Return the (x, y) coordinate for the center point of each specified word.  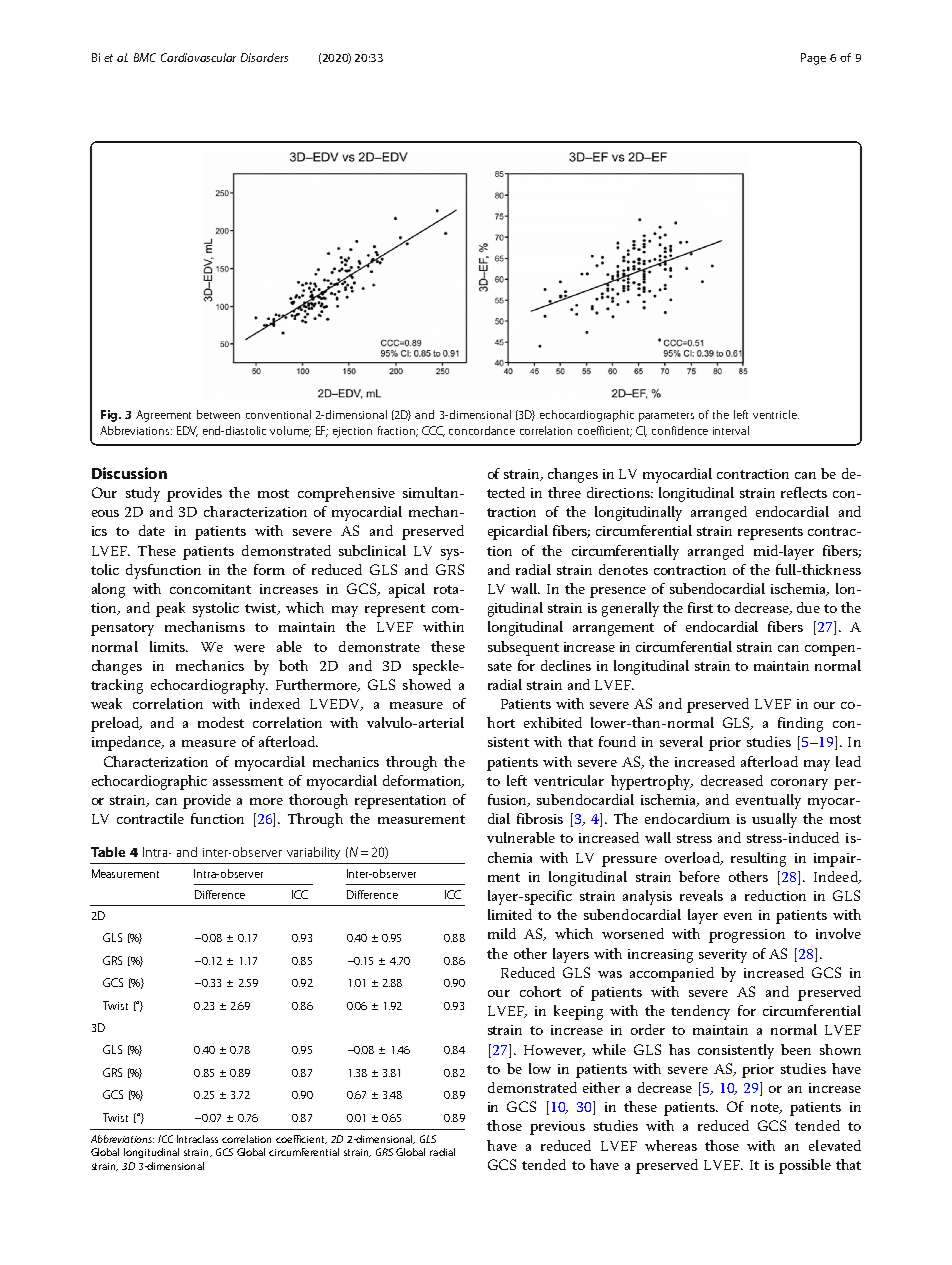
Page (813, 59)
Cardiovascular (198, 57)
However (554, 1051)
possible (805, 1166)
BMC (145, 57)
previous (557, 1128)
